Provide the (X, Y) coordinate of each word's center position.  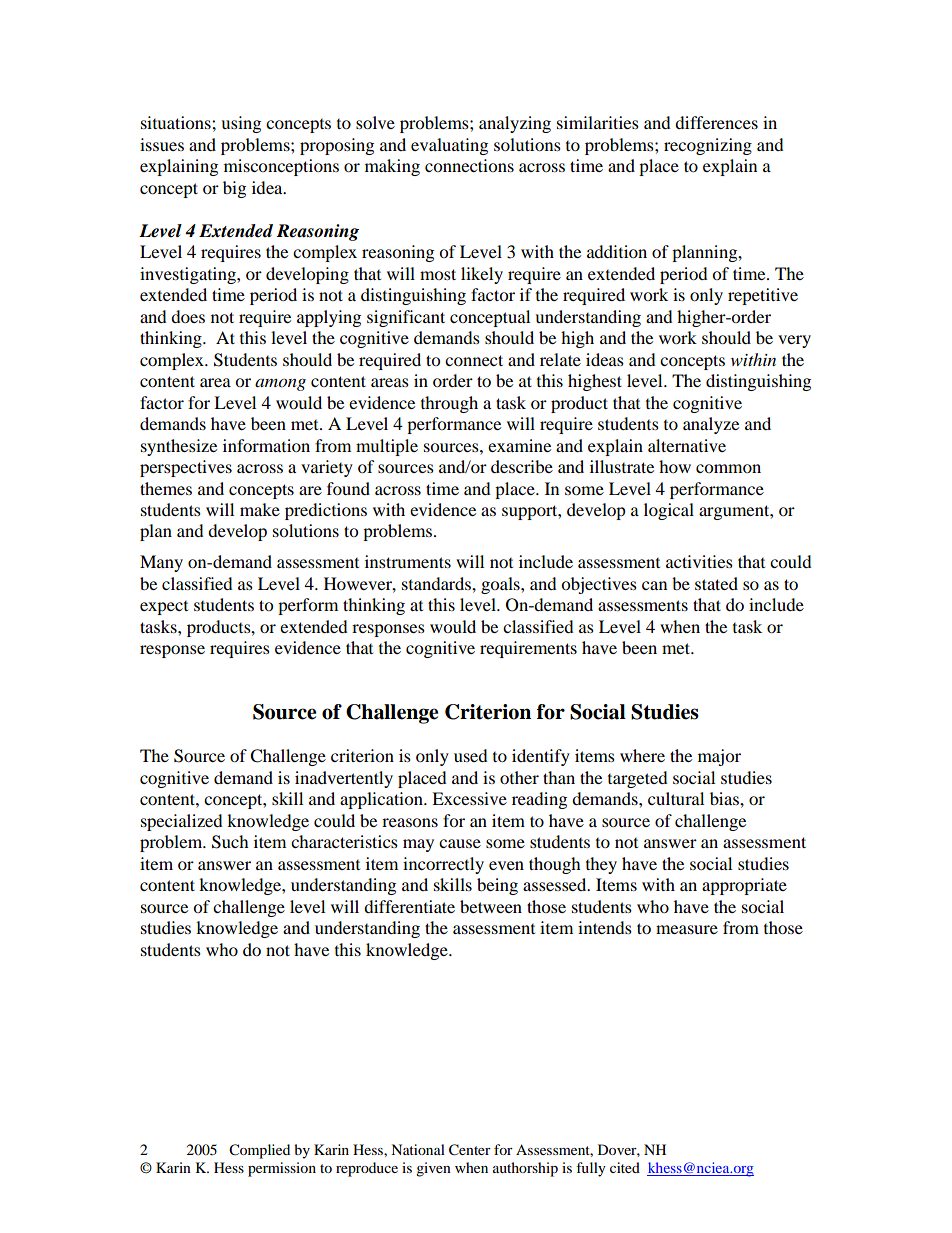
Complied (259, 1151)
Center (470, 1150)
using (241, 124)
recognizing (708, 146)
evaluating (449, 146)
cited (625, 1167)
